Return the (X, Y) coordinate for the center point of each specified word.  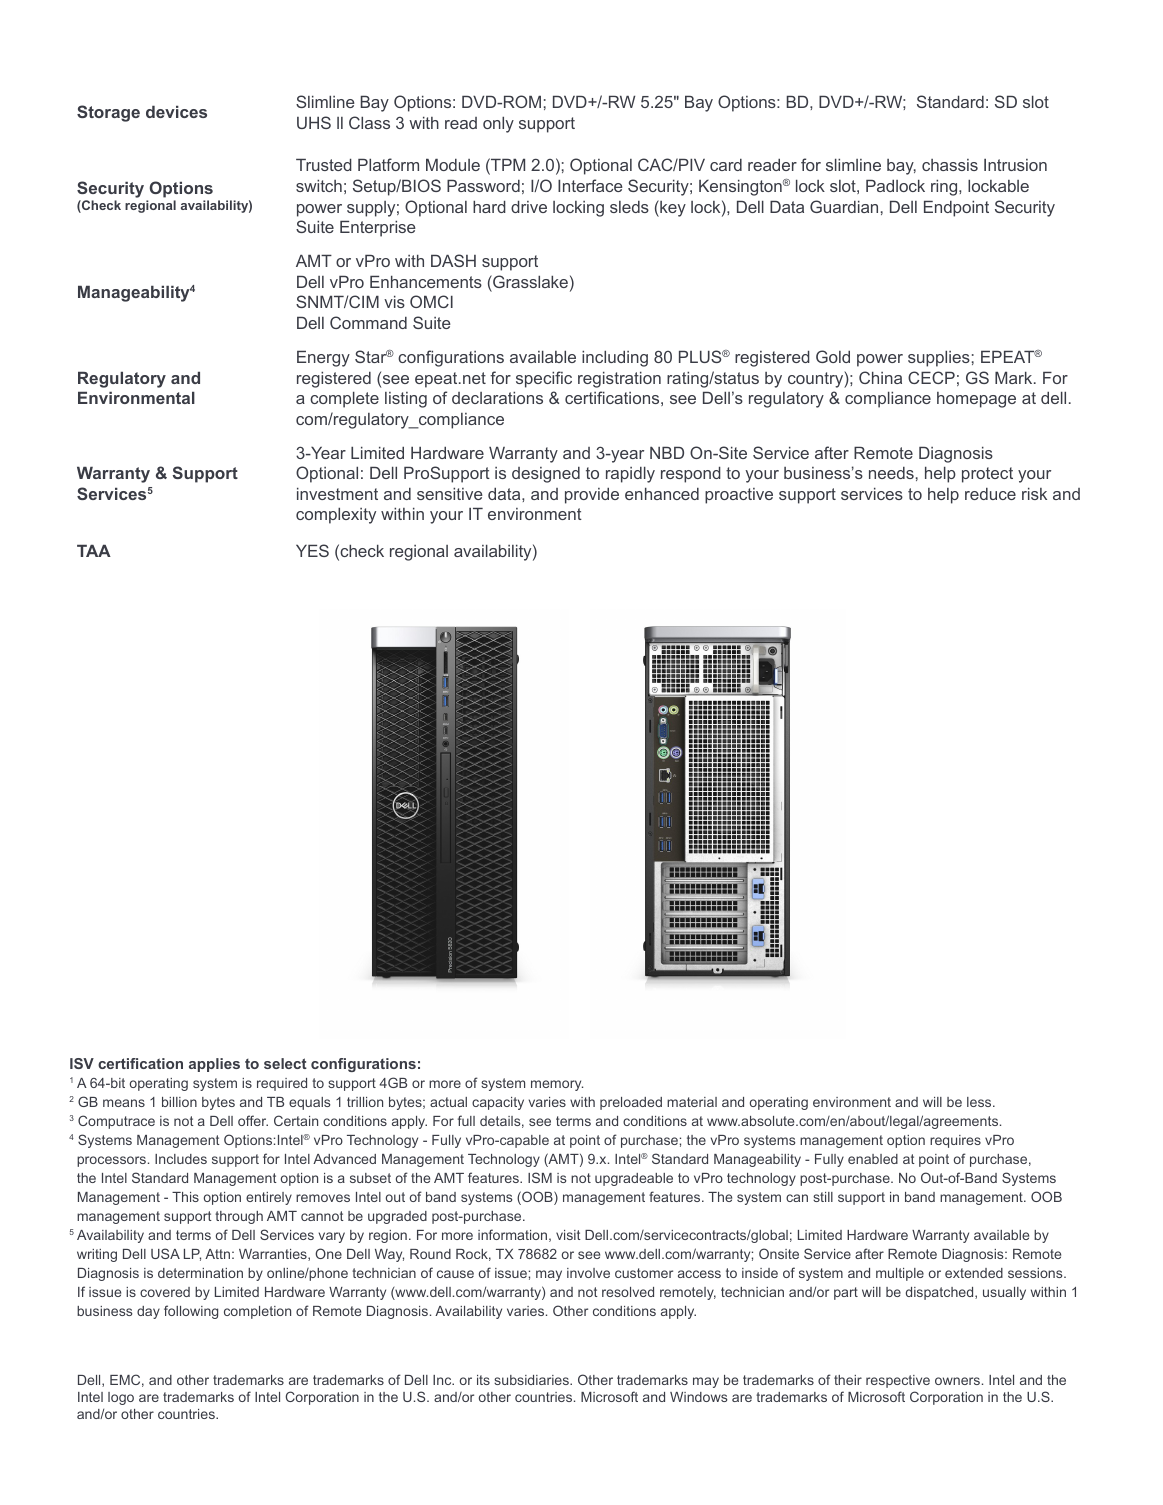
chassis (950, 165)
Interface (590, 185)
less (980, 1102)
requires (955, 1141)
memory (557, 1085)
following (191, 1312)
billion (179, 1102)
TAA (94, 550)
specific (544, 379)
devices (176, 111)
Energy (323, 358)
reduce (990, 494)
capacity (498, 1103)
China (880, 377)
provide (592, 495)
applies (214, 1065)
